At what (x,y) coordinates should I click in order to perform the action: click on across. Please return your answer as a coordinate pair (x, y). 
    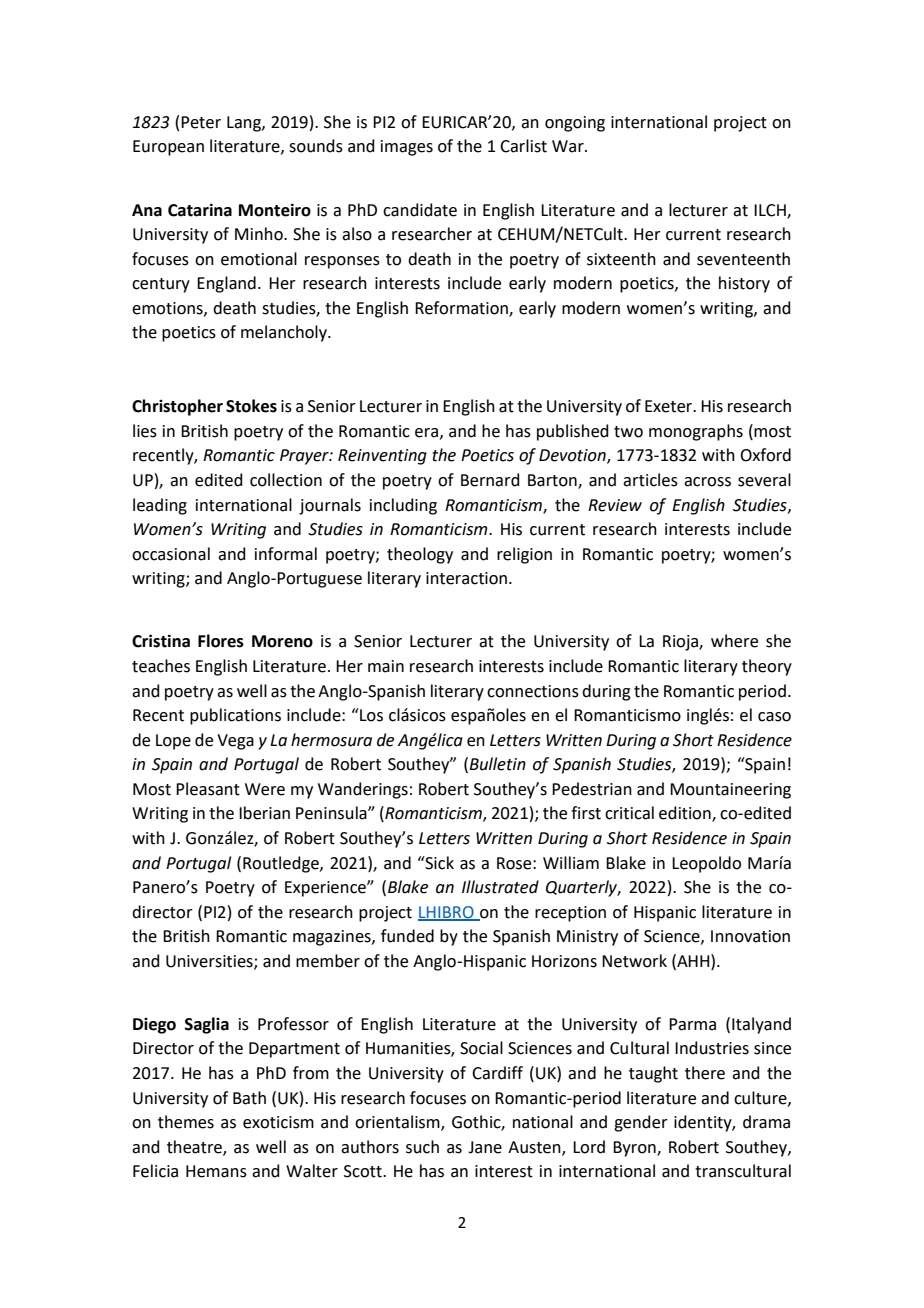
    Looking at the image, I should click on (707, 482).
